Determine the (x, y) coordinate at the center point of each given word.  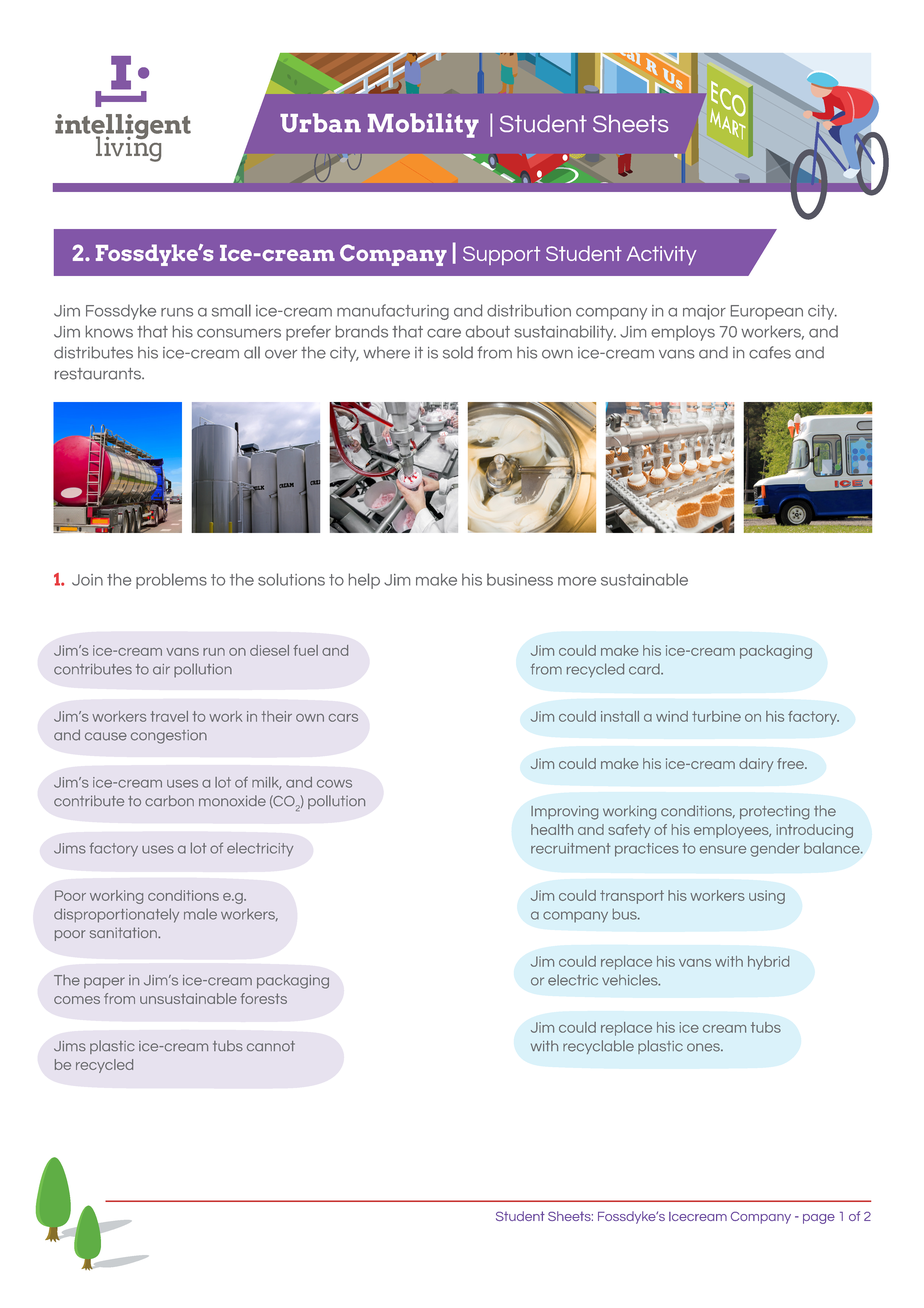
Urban (320, 123)
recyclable (598, 1047)
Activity (661, 255)
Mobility (423, 125)
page (819, 1219)
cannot (271, 1046)
